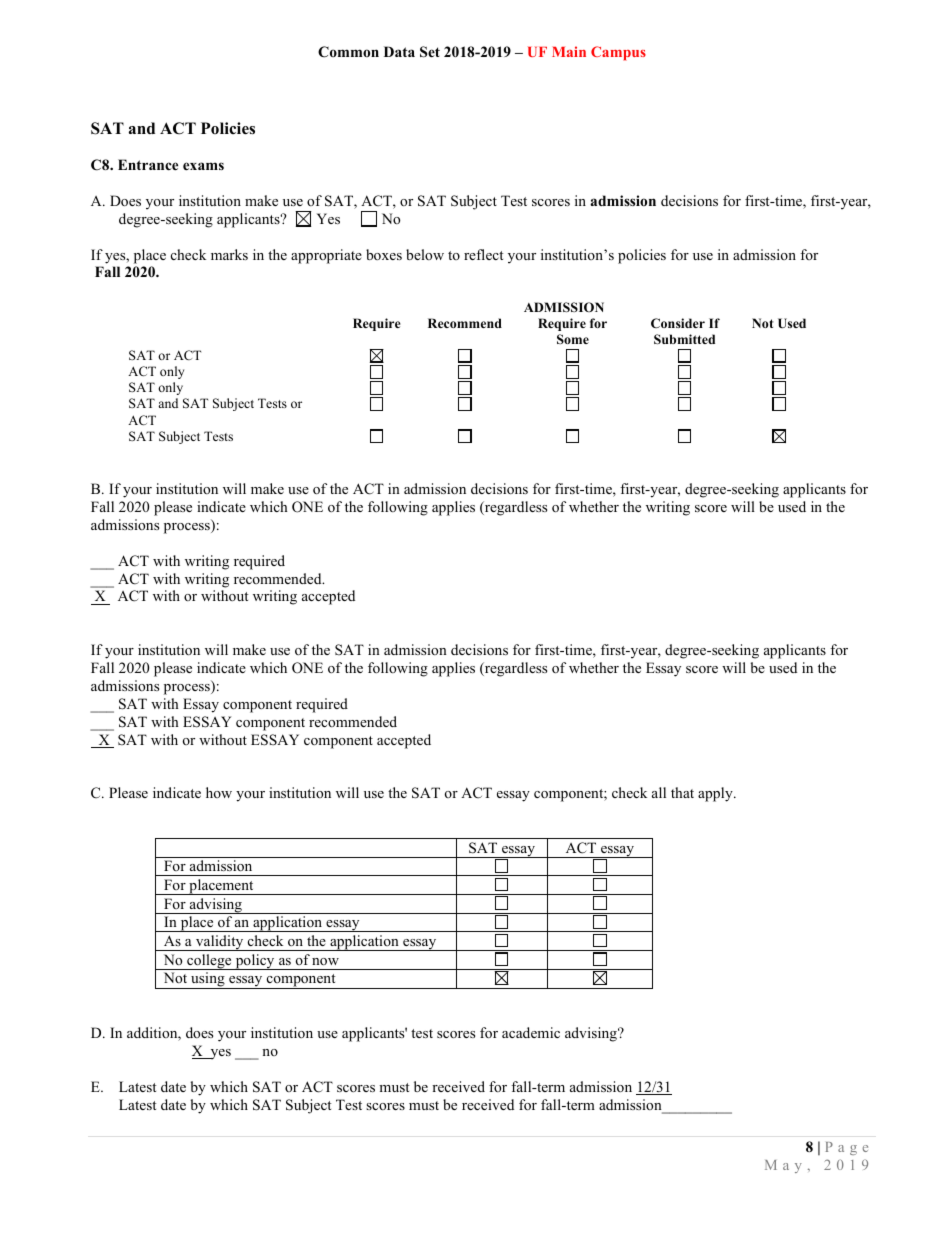 This image has height=1233, width=952. What do you see at coordinates (716, 794) in the image?
I see `apply` at bounding box center [716, 794].
